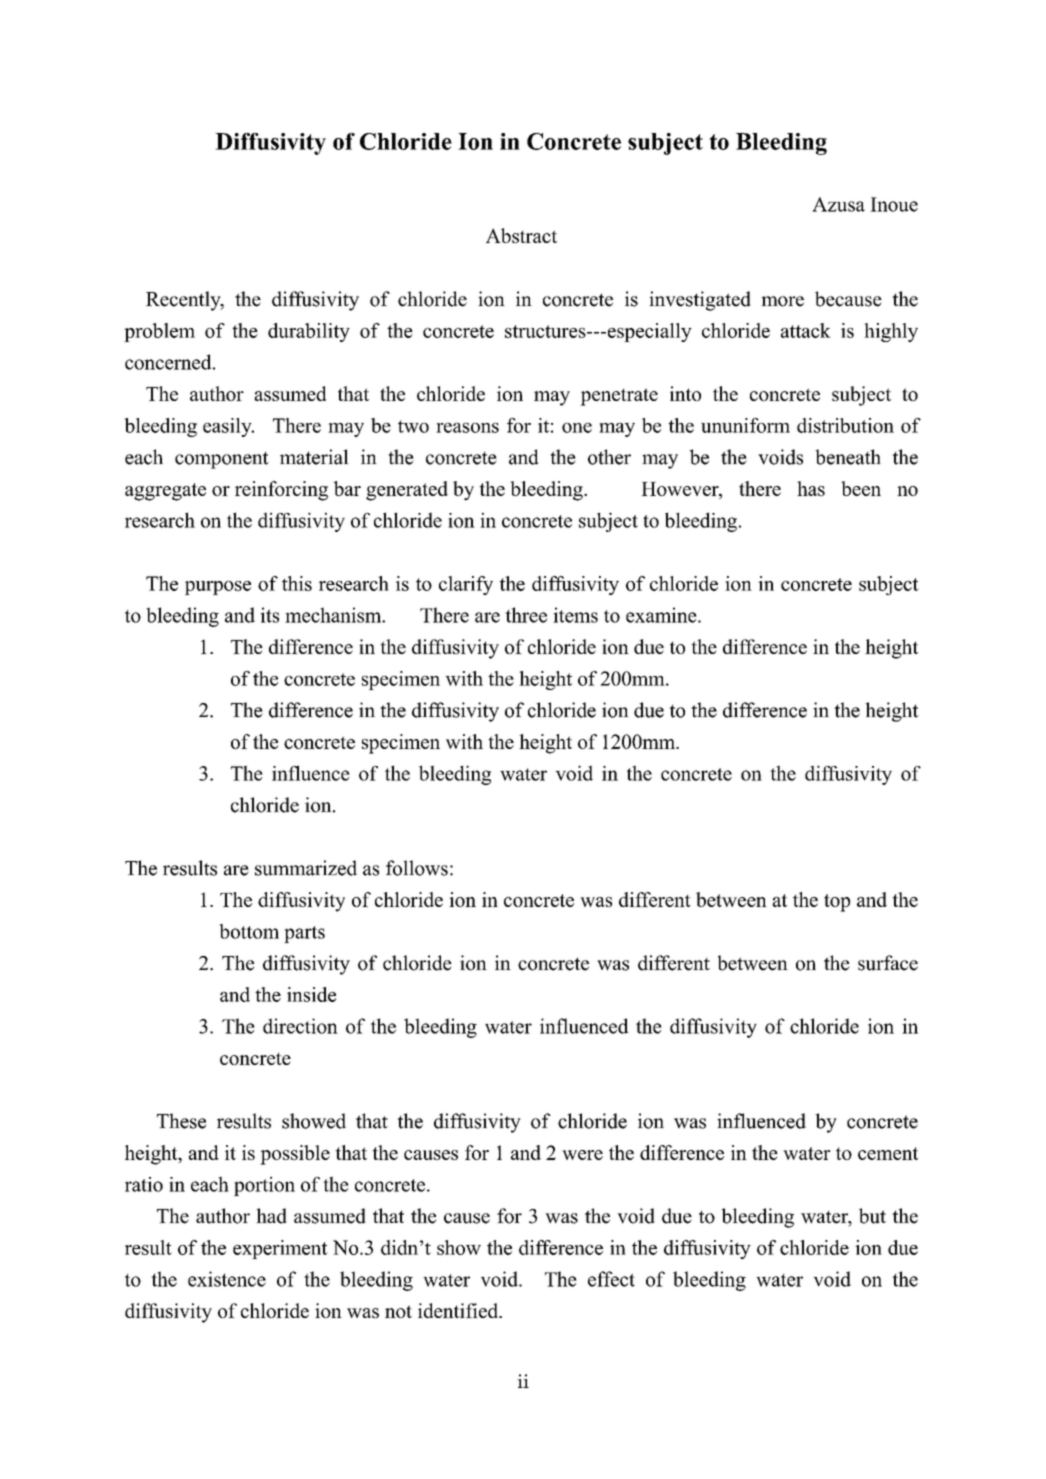  Describe the element at coordinates (459, 1310) in the screenshot. I see `identified` at that location.
